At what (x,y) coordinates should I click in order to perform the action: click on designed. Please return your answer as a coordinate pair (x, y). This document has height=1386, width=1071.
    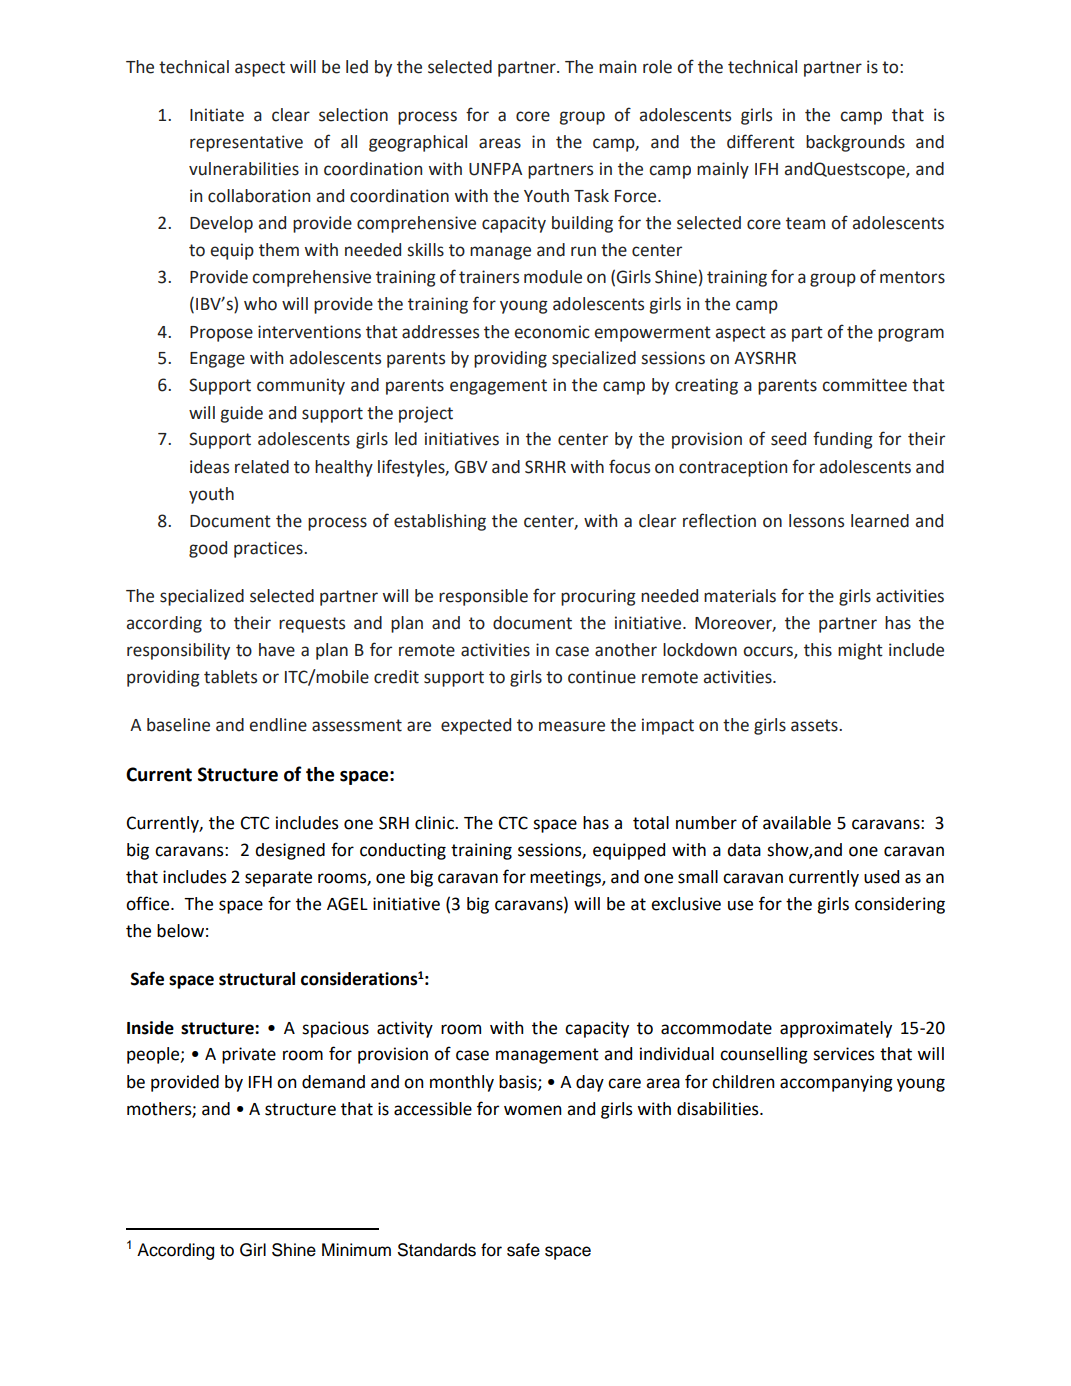
    Looking at the image, I should click on (290, 851).
